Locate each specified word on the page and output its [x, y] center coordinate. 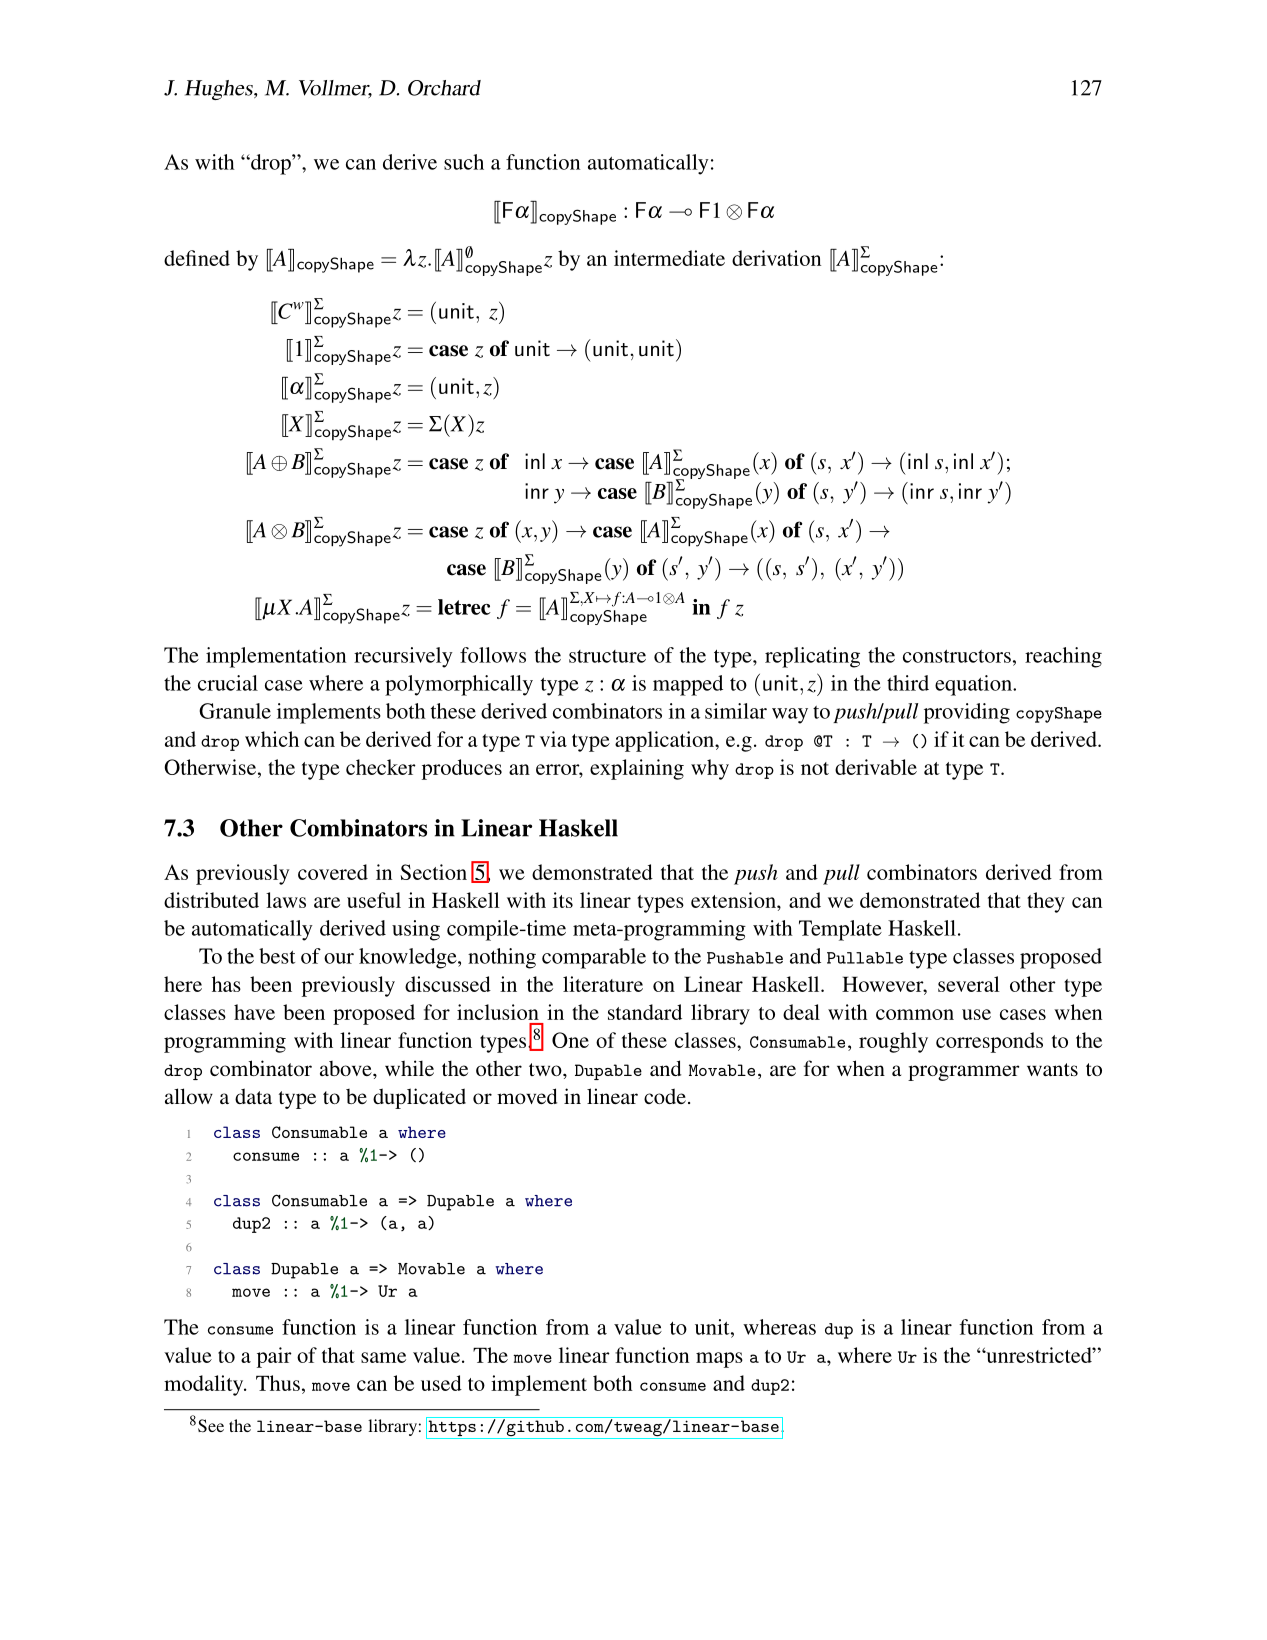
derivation [776, 258]
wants [1052, 1069]
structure [607, 656]
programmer [963, 1073]
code [665, 1096]
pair [274, 1357]
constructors [957, 656]
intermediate [669, 258]
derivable [876, 767]
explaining [637, 769]
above [347, 1068]
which [272, 739]
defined [197, 258]
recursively [403, 657]
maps [719, 1360]
